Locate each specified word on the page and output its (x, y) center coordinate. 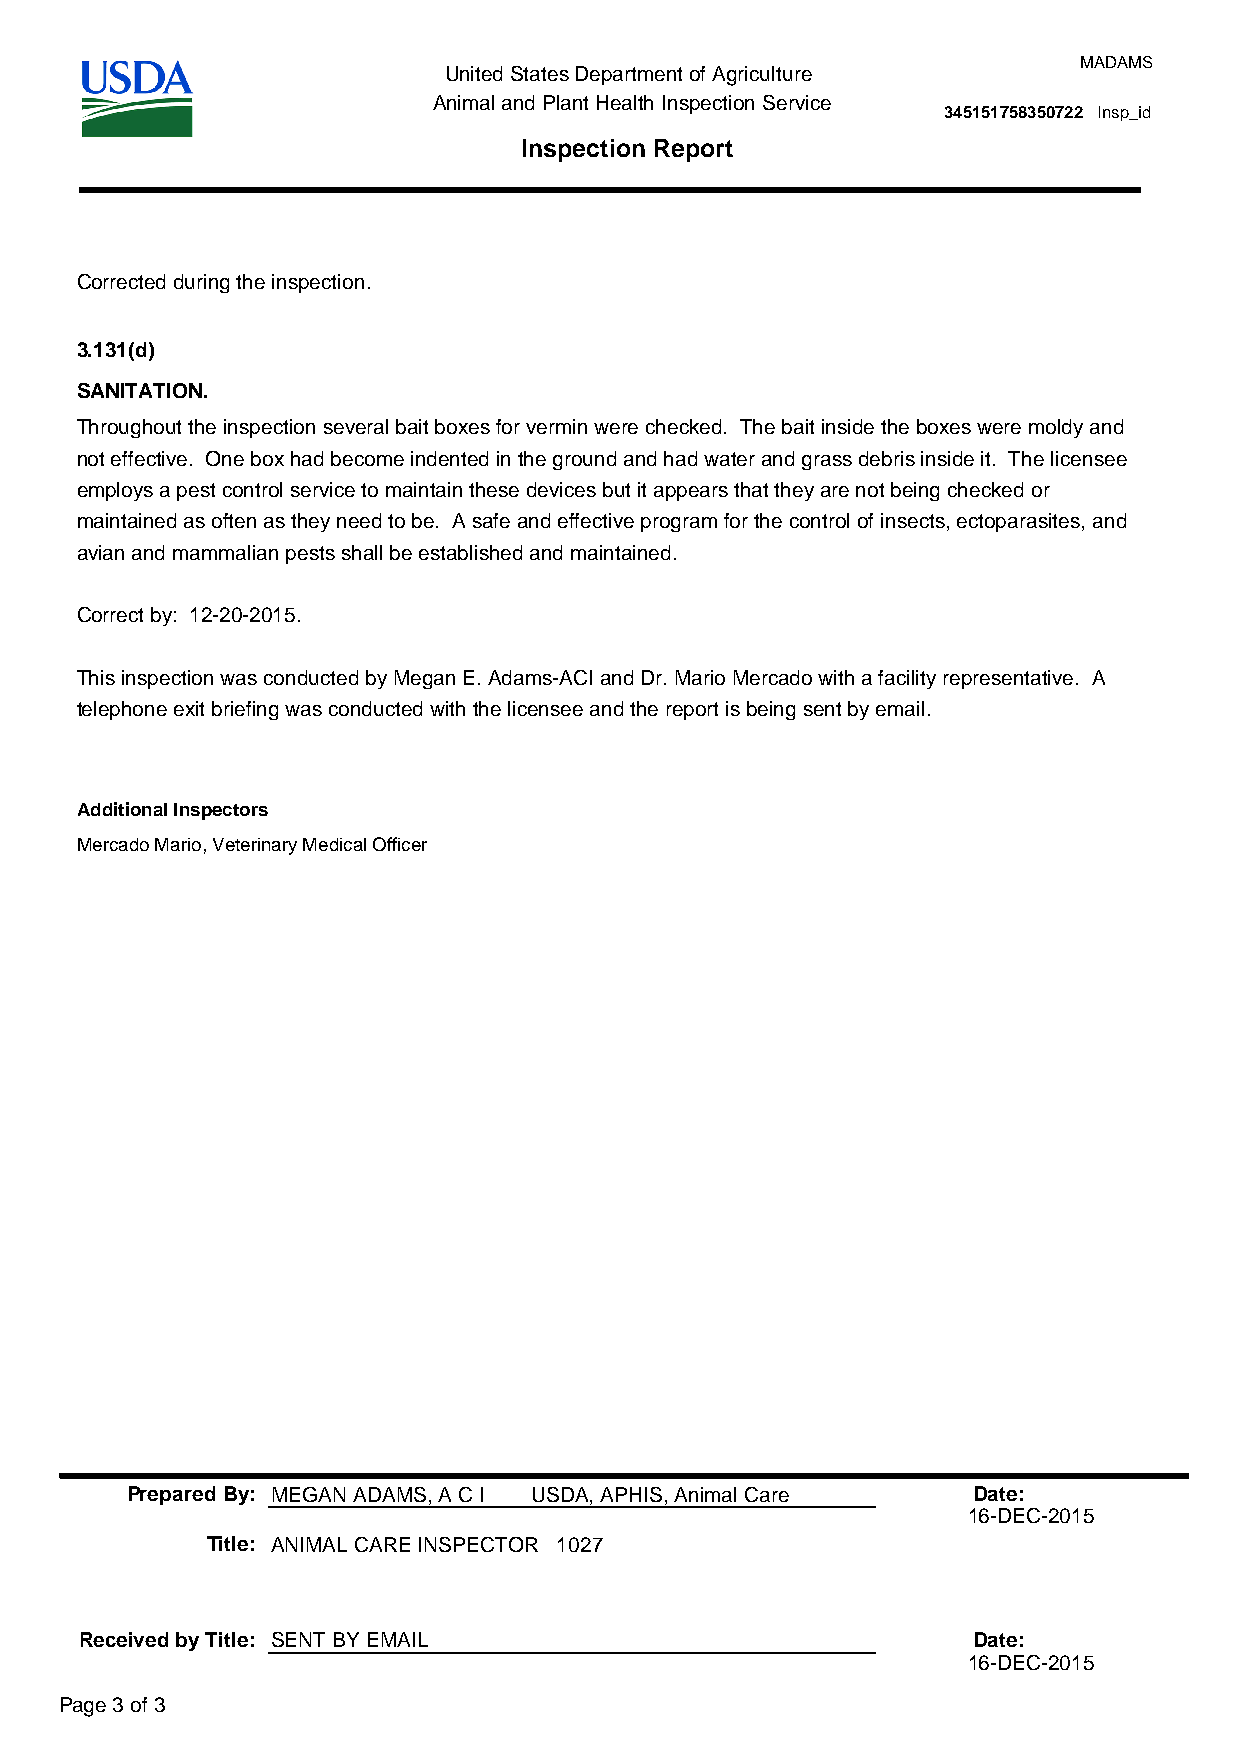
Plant (566, 102)
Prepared (172, 1495)
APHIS (631, 1494)
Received (124, 1639)
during (201, 283)
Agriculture (762, 76)
